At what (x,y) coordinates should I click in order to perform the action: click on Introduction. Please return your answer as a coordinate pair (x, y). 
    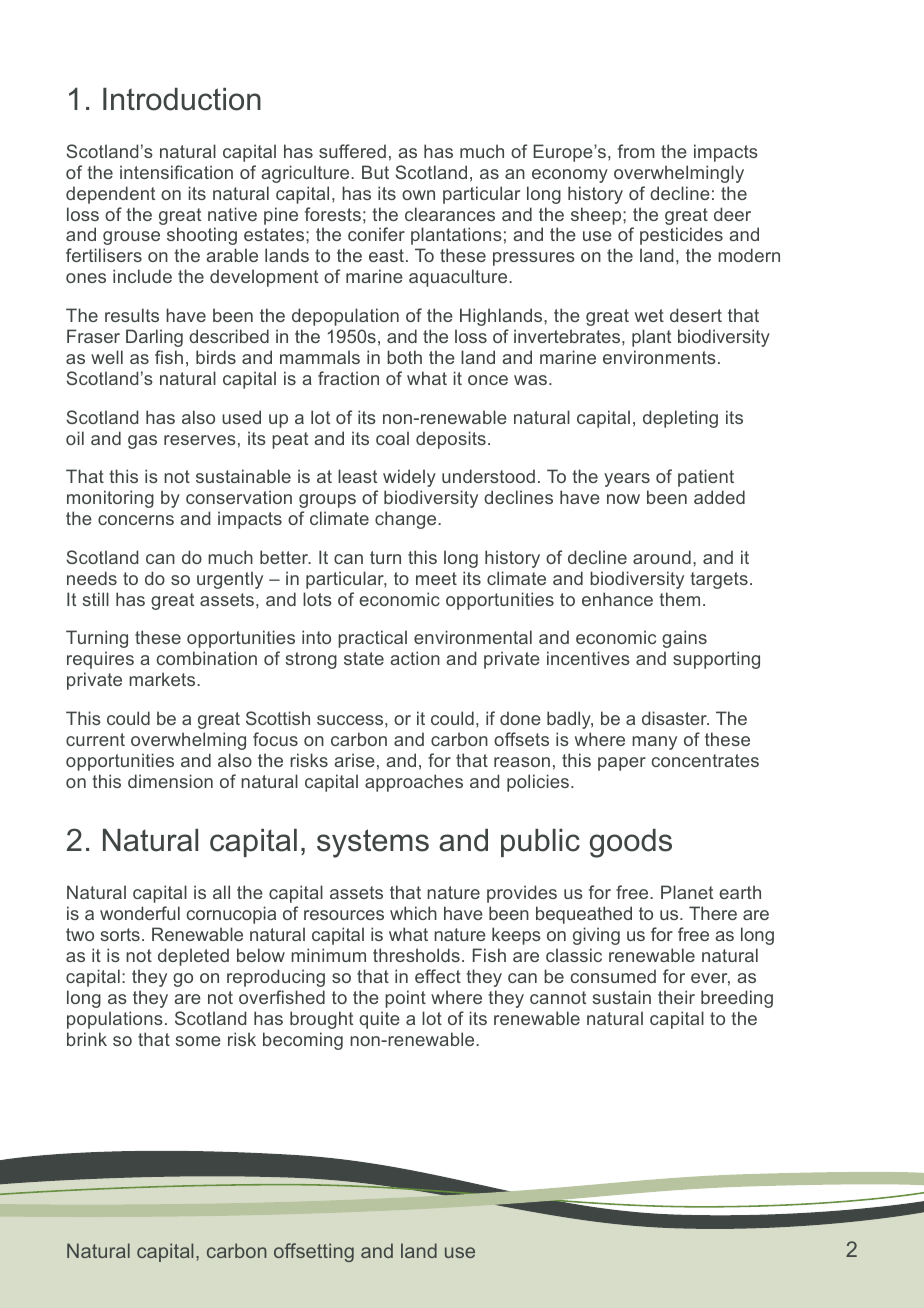
    Looking at the image, I should click on (182, 99).
